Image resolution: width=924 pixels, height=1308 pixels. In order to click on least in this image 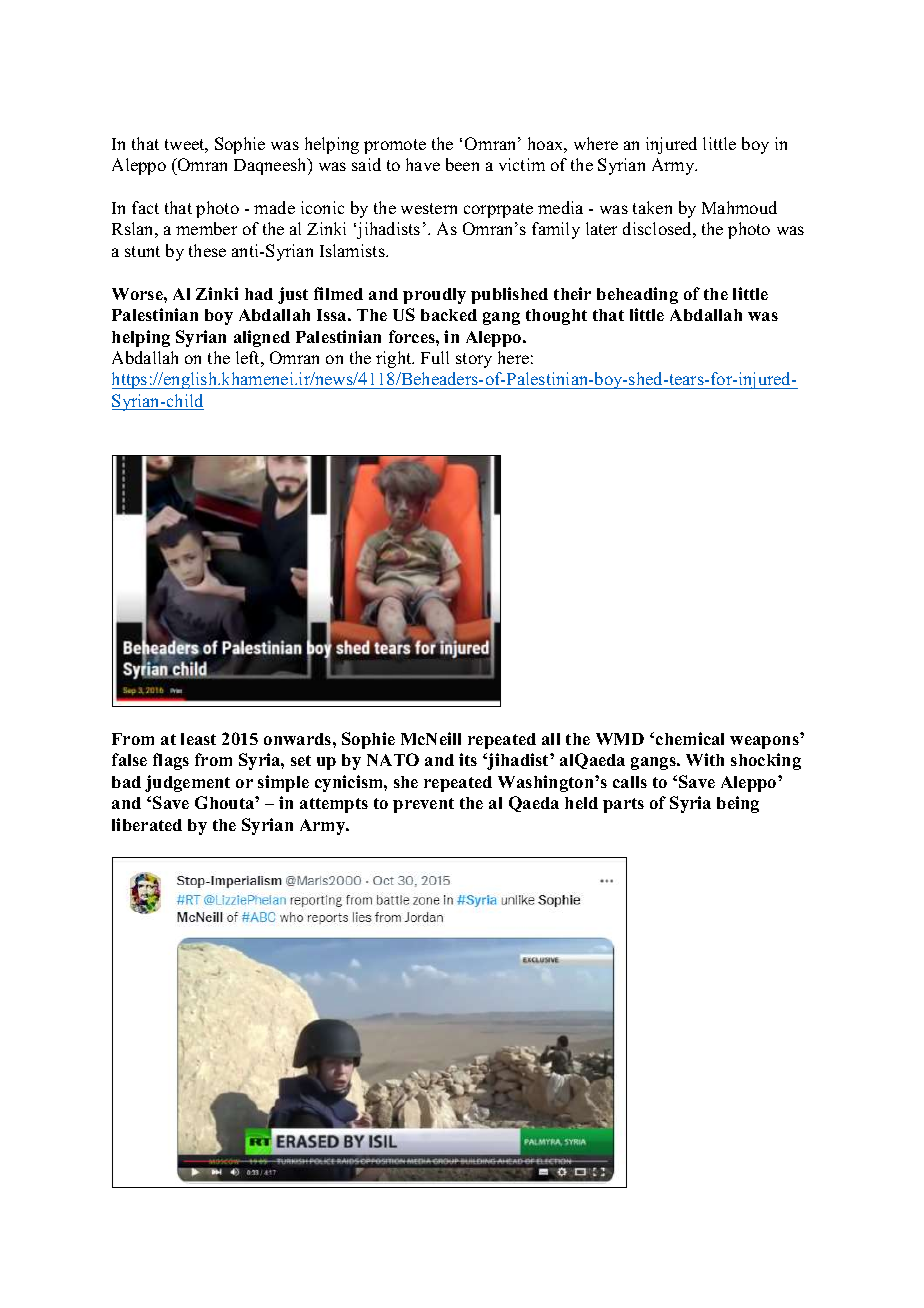, I will do `click(198, 739)`.
